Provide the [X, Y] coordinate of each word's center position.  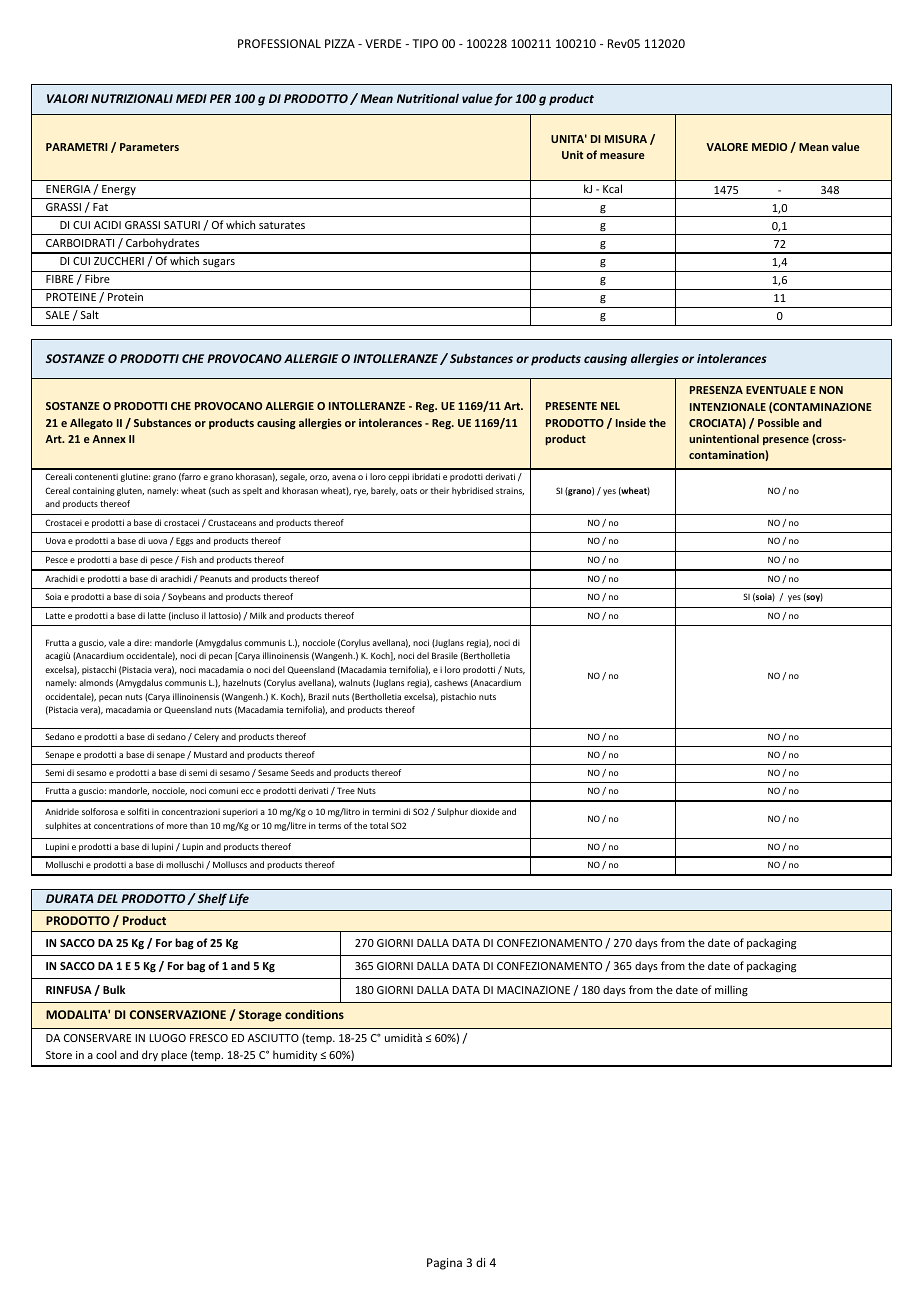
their [440, 490]
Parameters [149, 147]
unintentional [724, 438]
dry [150, 1055]
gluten [130, 491]
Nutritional [428, 98]
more [177, 826]
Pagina [444, 1264]
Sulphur [452, 812]
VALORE [727, 147]
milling [731, 991]
